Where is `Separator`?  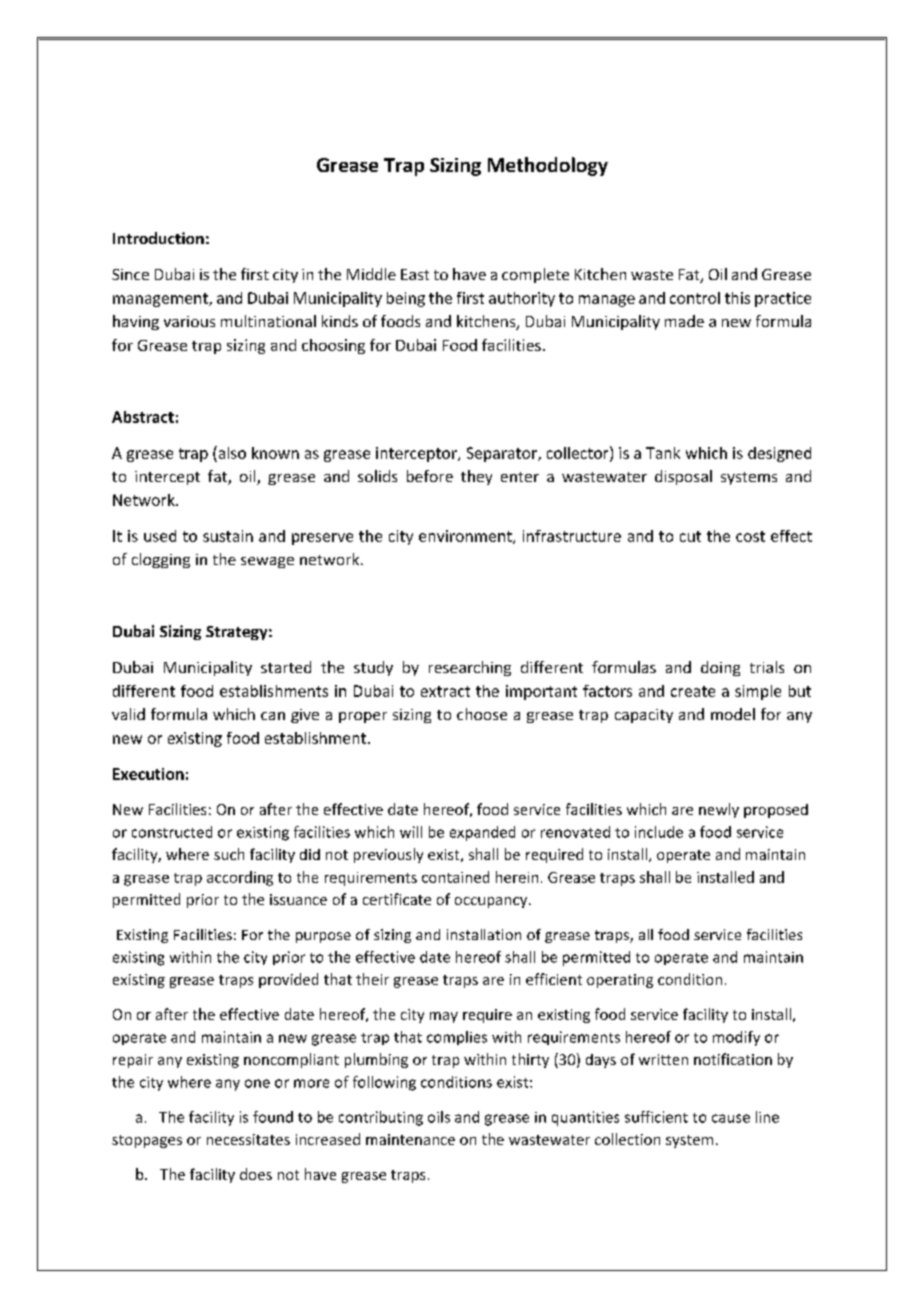 Separator is located at coordinates (503, 454).
